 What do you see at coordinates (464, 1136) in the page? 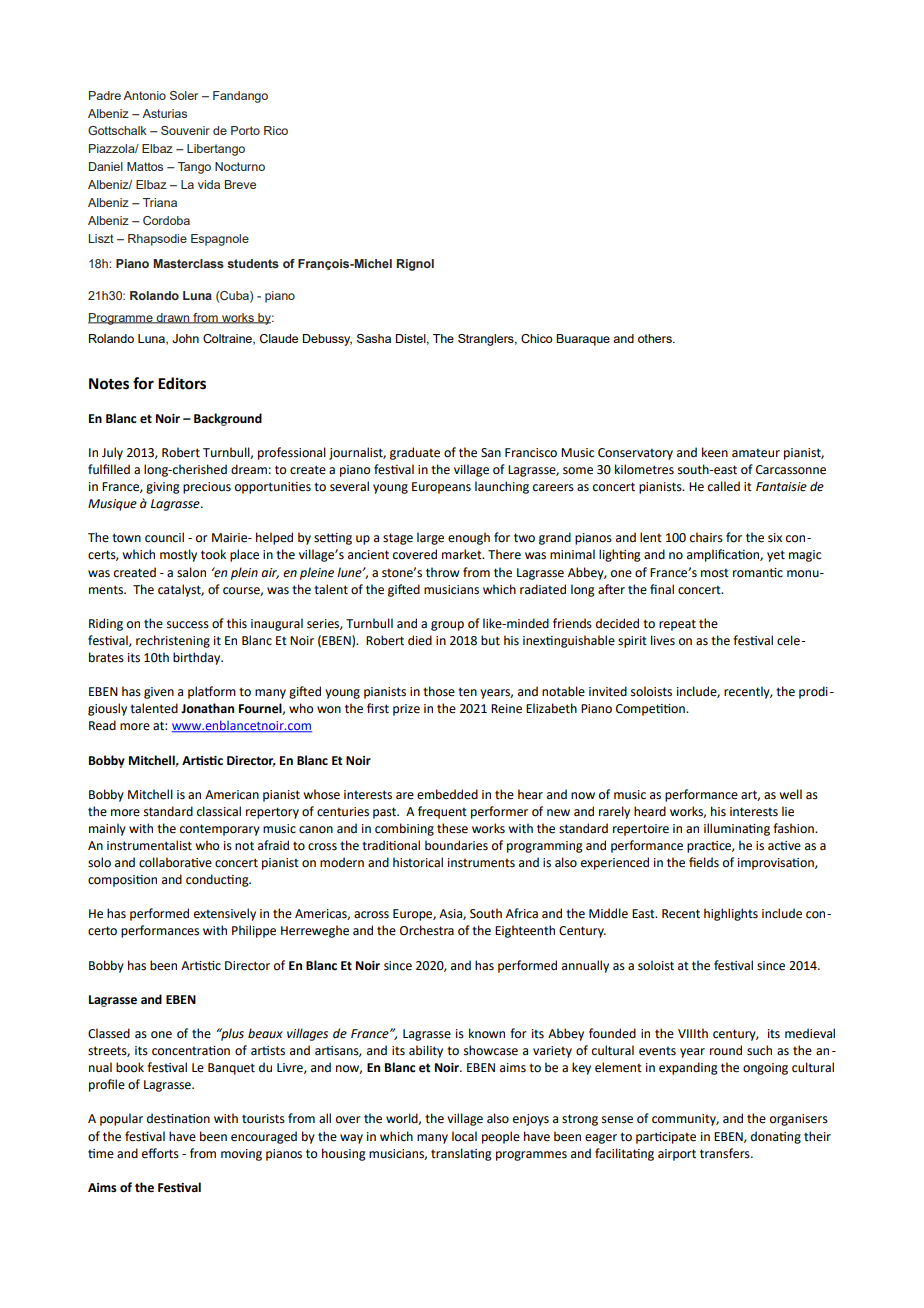
I see `local` at bounding box center [464, 1136].
